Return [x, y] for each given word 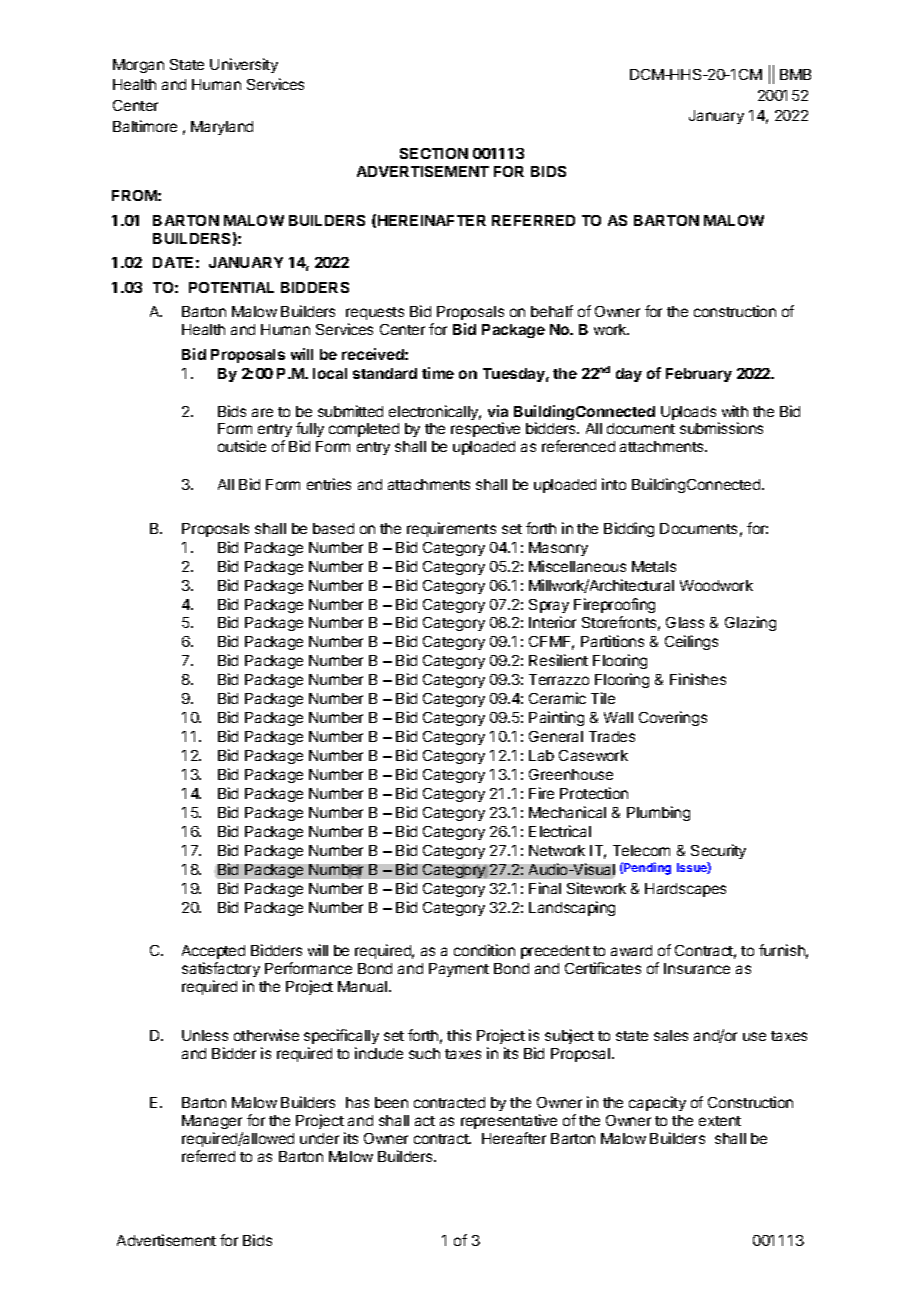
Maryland [222, 128]
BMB [795, 74]
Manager [212, 1122]
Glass [685, 622]
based [333, 528]
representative [509, 1121]
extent [720, 1121]
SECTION [434, 153]
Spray [549, 606]
